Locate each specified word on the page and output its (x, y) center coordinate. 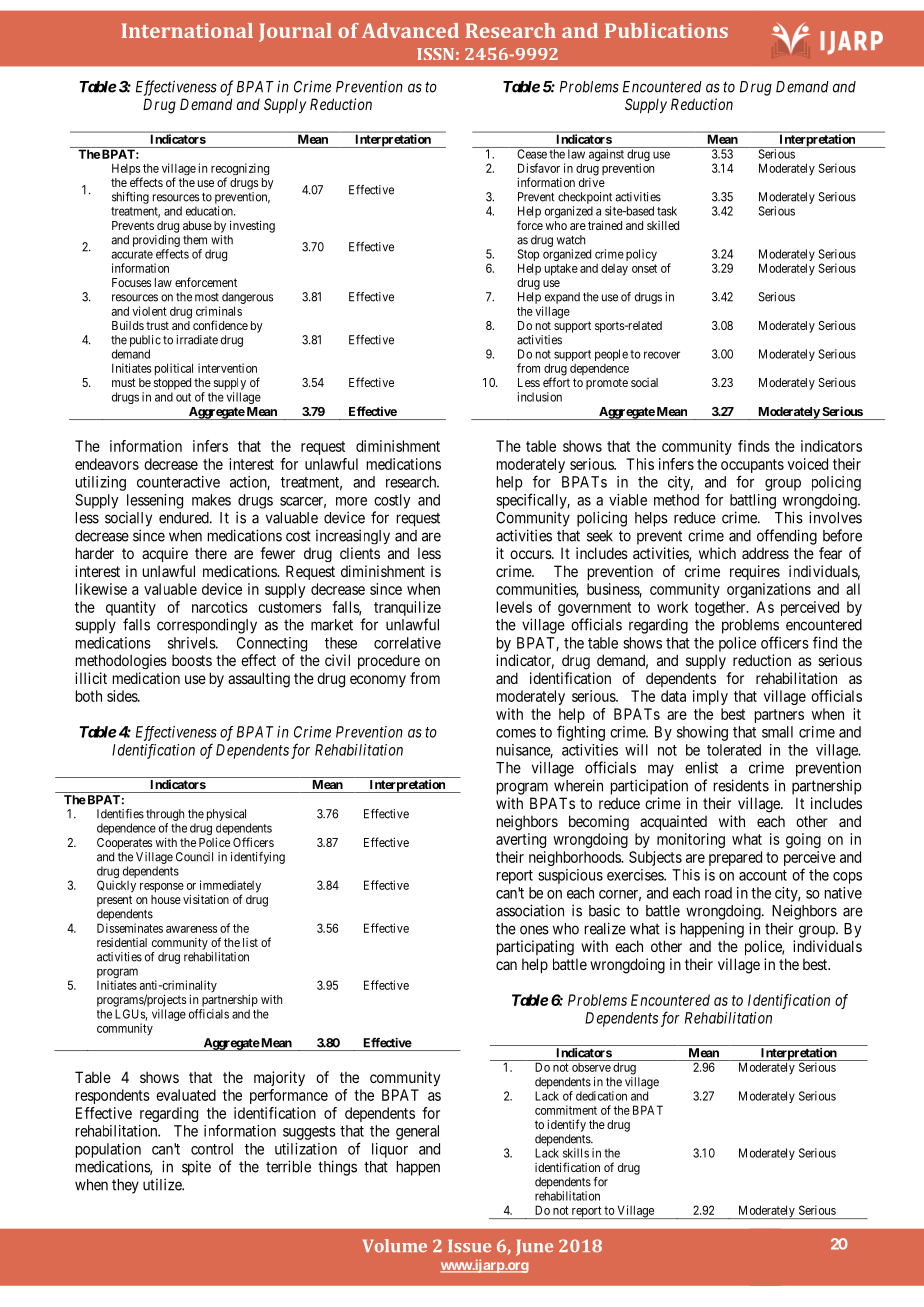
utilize (163, 1184)
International (187, 30)
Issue (469, 1245)
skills (576, 1153)
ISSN (435, 54)
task (667, 211)
